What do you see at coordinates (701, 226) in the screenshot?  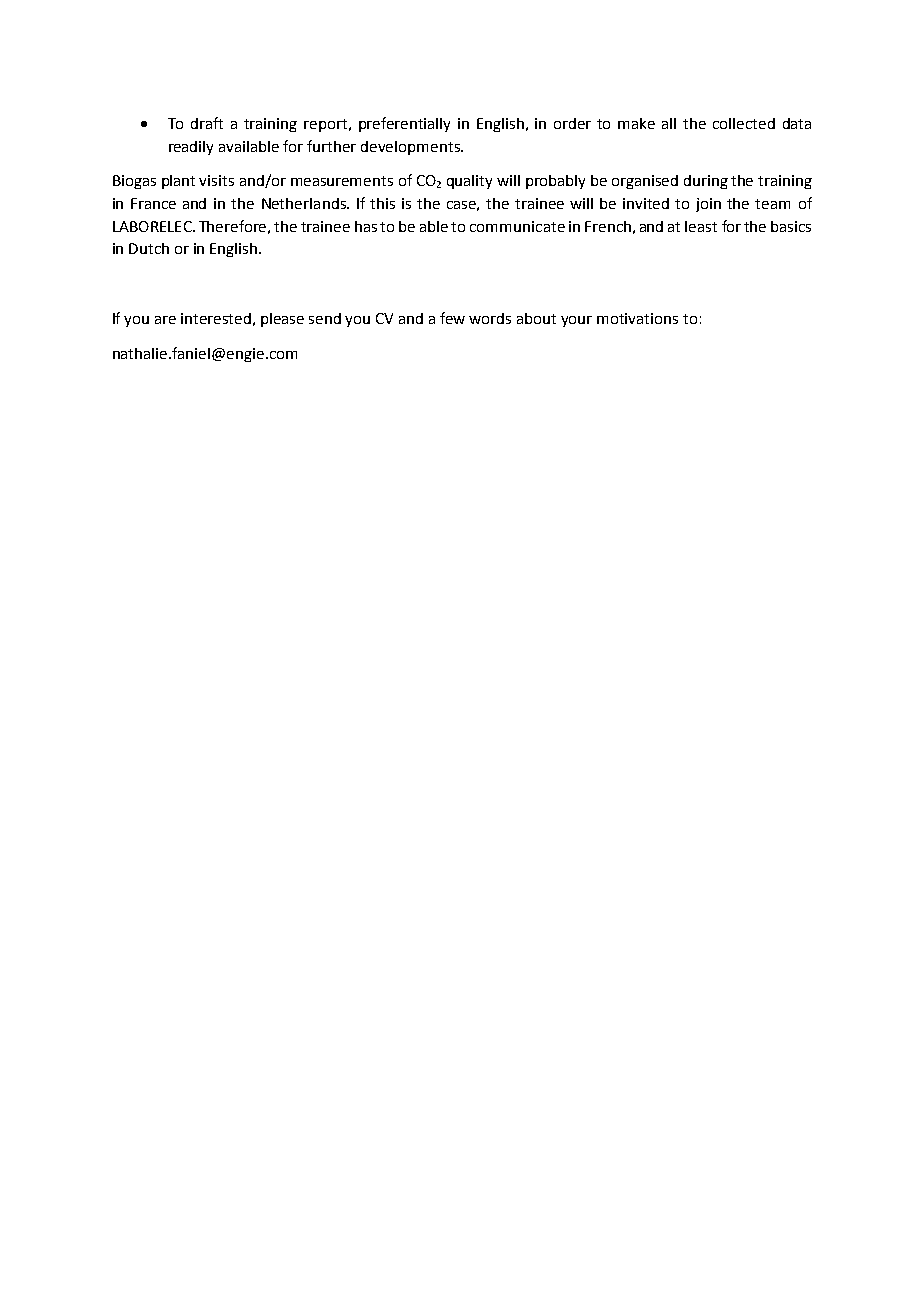 I see `least` at bounding box center [701, 226].
